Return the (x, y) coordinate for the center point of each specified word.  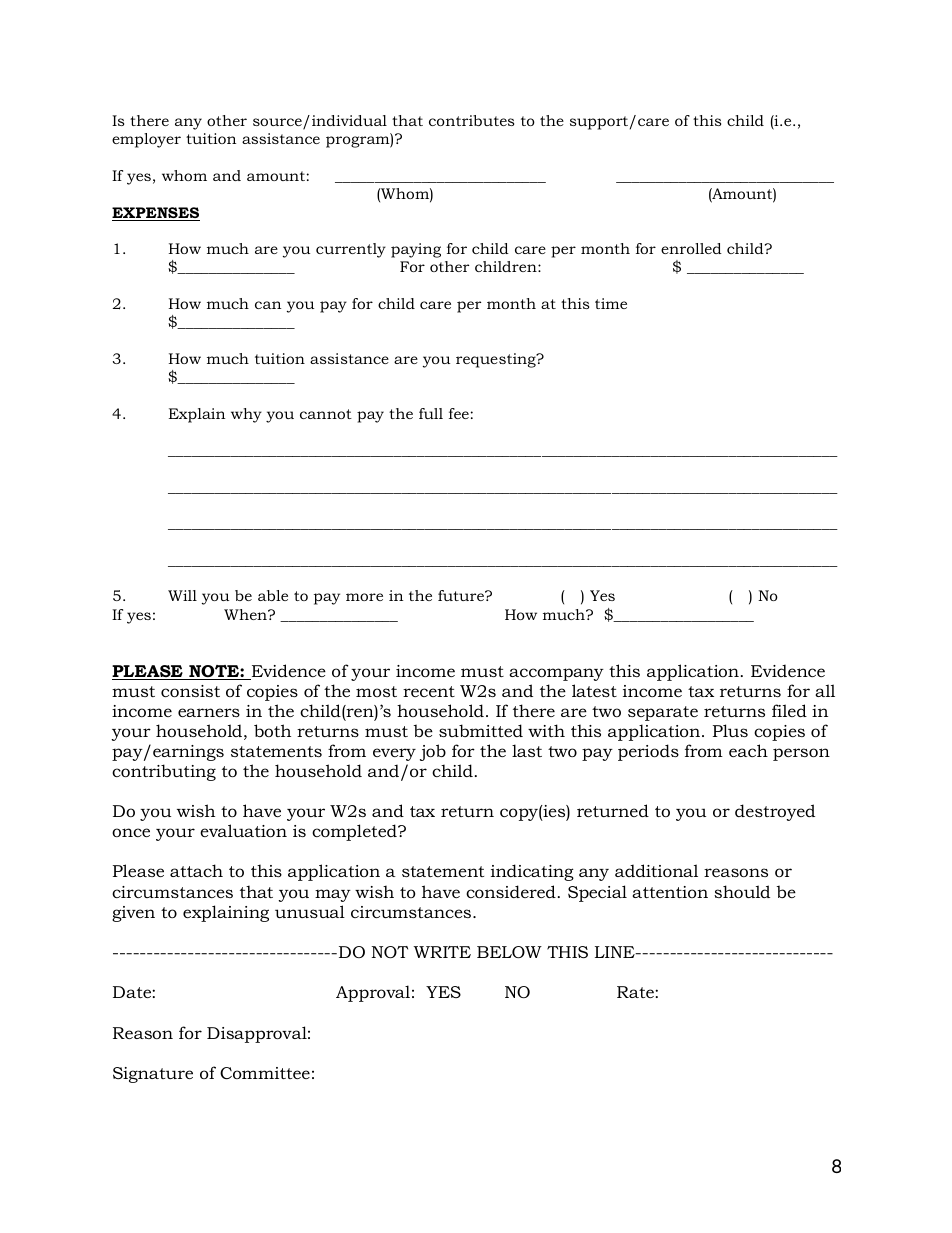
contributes (471, 120)
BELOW (509, 952)
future (462, 595)
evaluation (243, 830)
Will (182, 595)
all (825, 690)
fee (459, 413)
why (246, 415)
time (611, 303)
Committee (265, 1073)
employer (146, 140)
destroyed (775, 812)
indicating (532, 872)
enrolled (691, 248)
